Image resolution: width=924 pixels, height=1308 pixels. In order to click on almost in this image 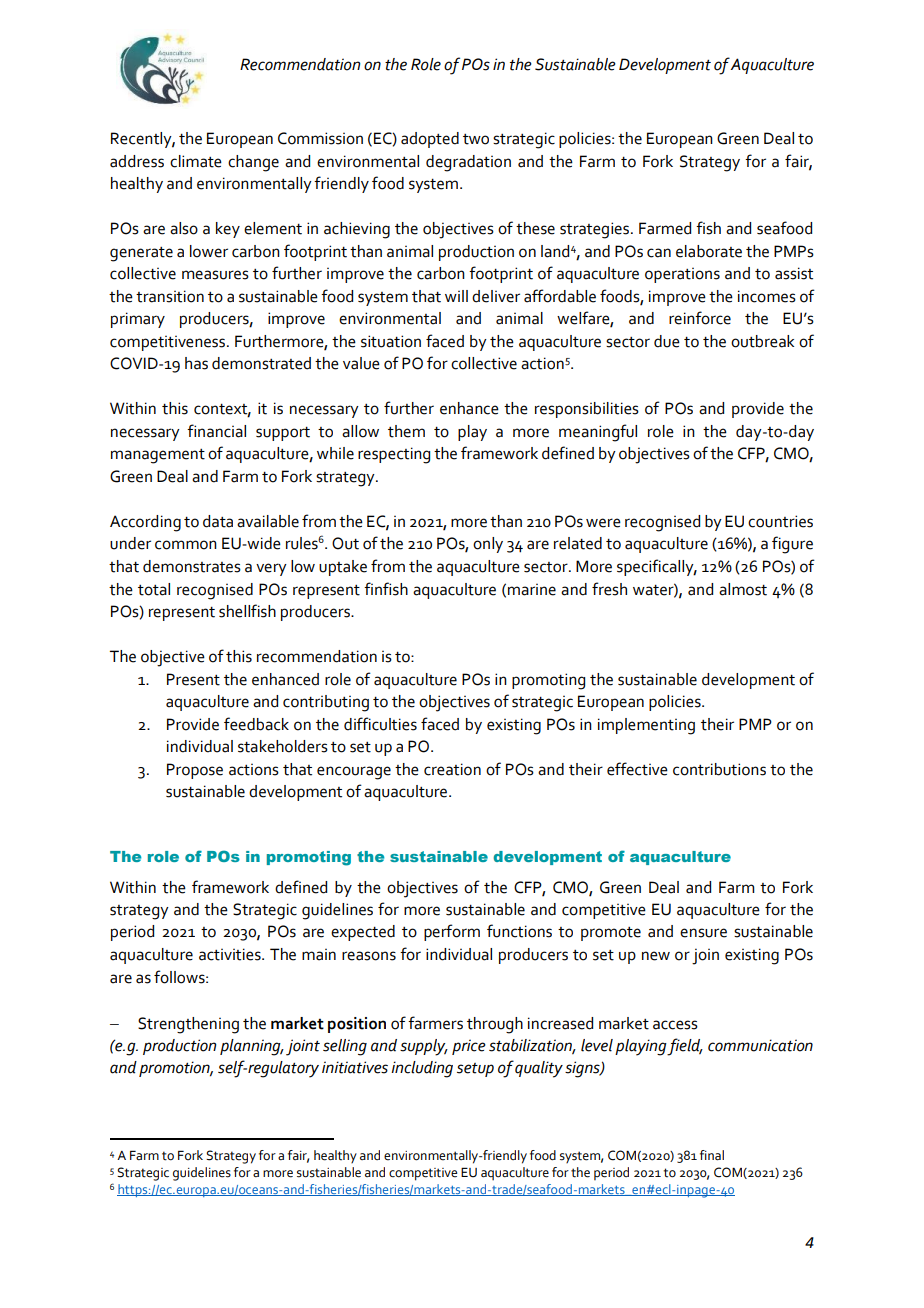, I will do `click(743, 589)`.
